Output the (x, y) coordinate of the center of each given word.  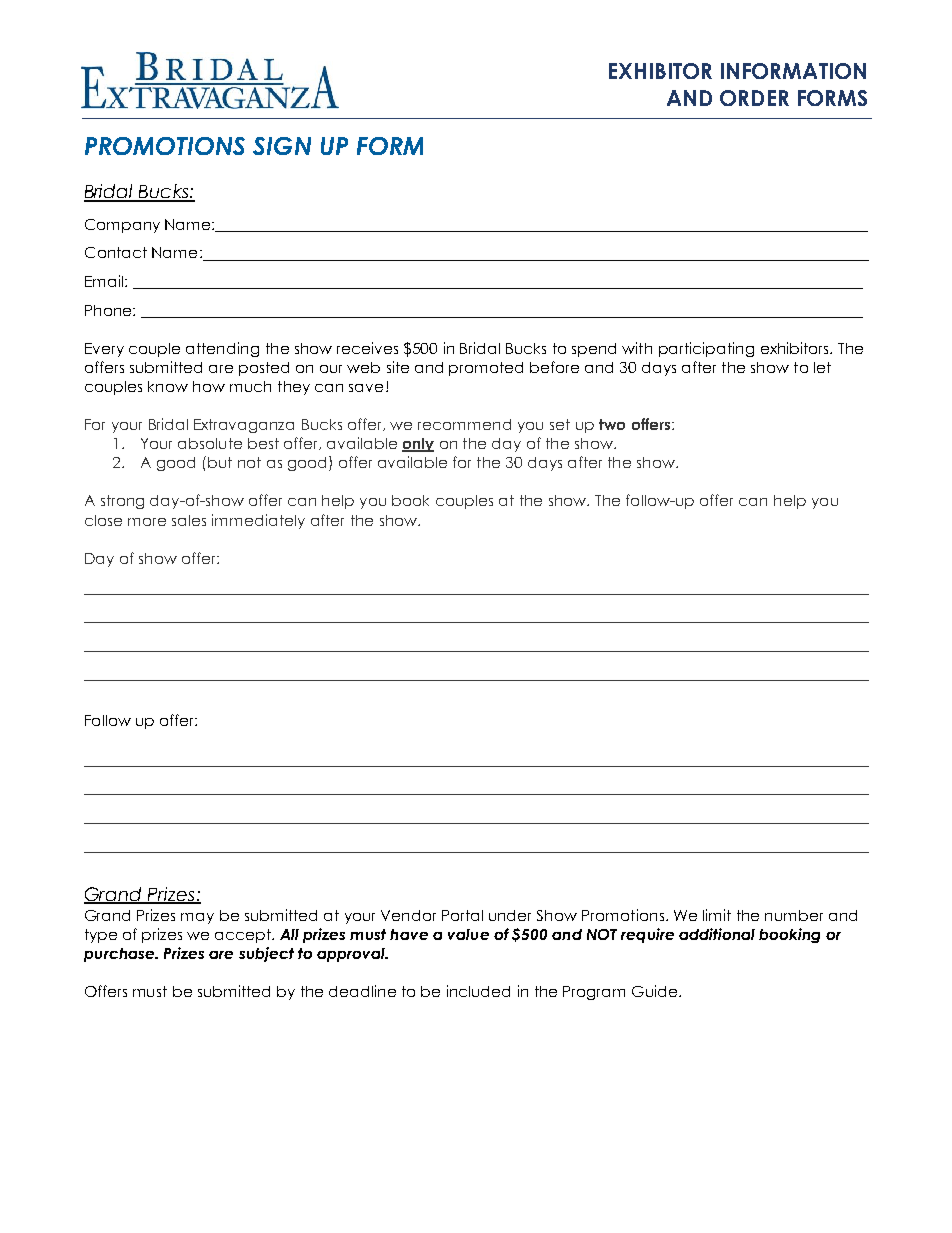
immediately (258, 521)
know (168, 386)
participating (706, 349)
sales (189, 520)
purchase (120, 955)
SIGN (282, 146)
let (822, 367)
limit (717, 915)
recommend (464, 424)
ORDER (754, 98)
